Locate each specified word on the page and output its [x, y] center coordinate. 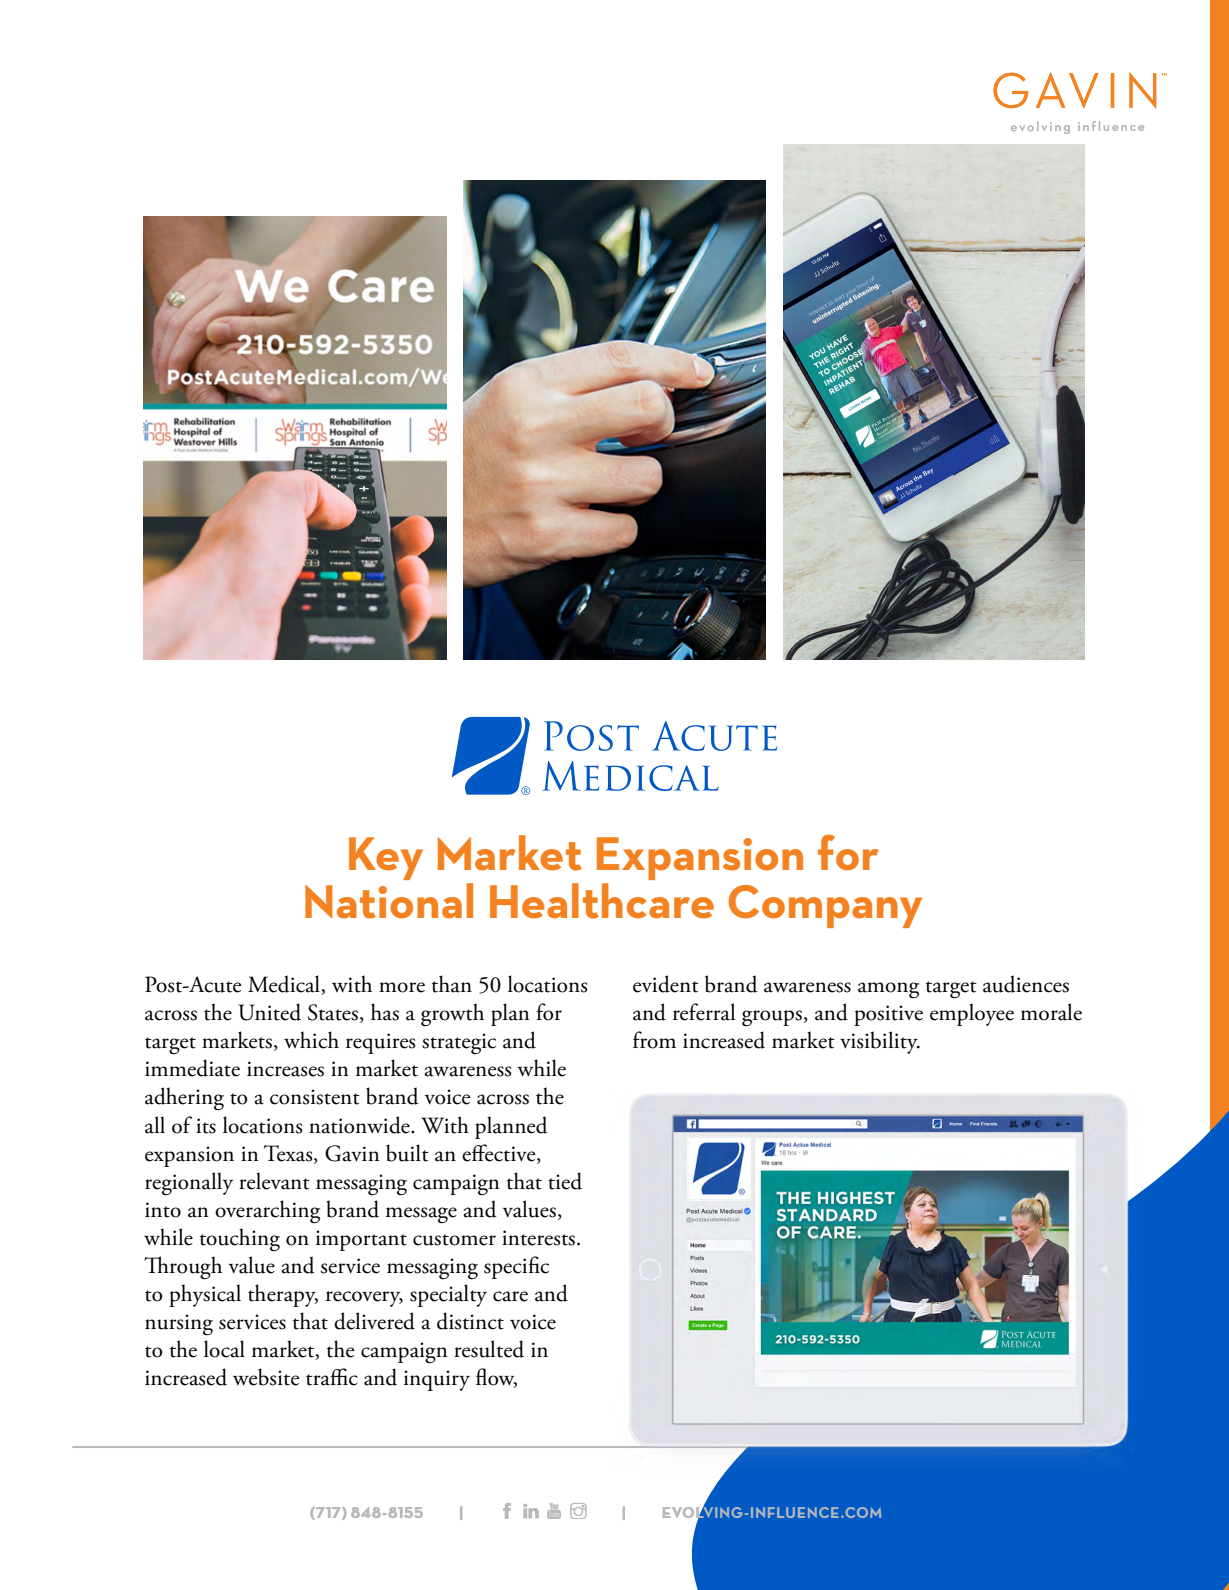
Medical [285, 985]
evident [666, 984]
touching [240, 1240]
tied [565, 1181]
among [888, 990]
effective [500, 1153]
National [389, 901]
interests [538, 1238]
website [266, 1377]
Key [386, 858]
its [206, 1126]
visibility [880, 1042]
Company [825, 906]
